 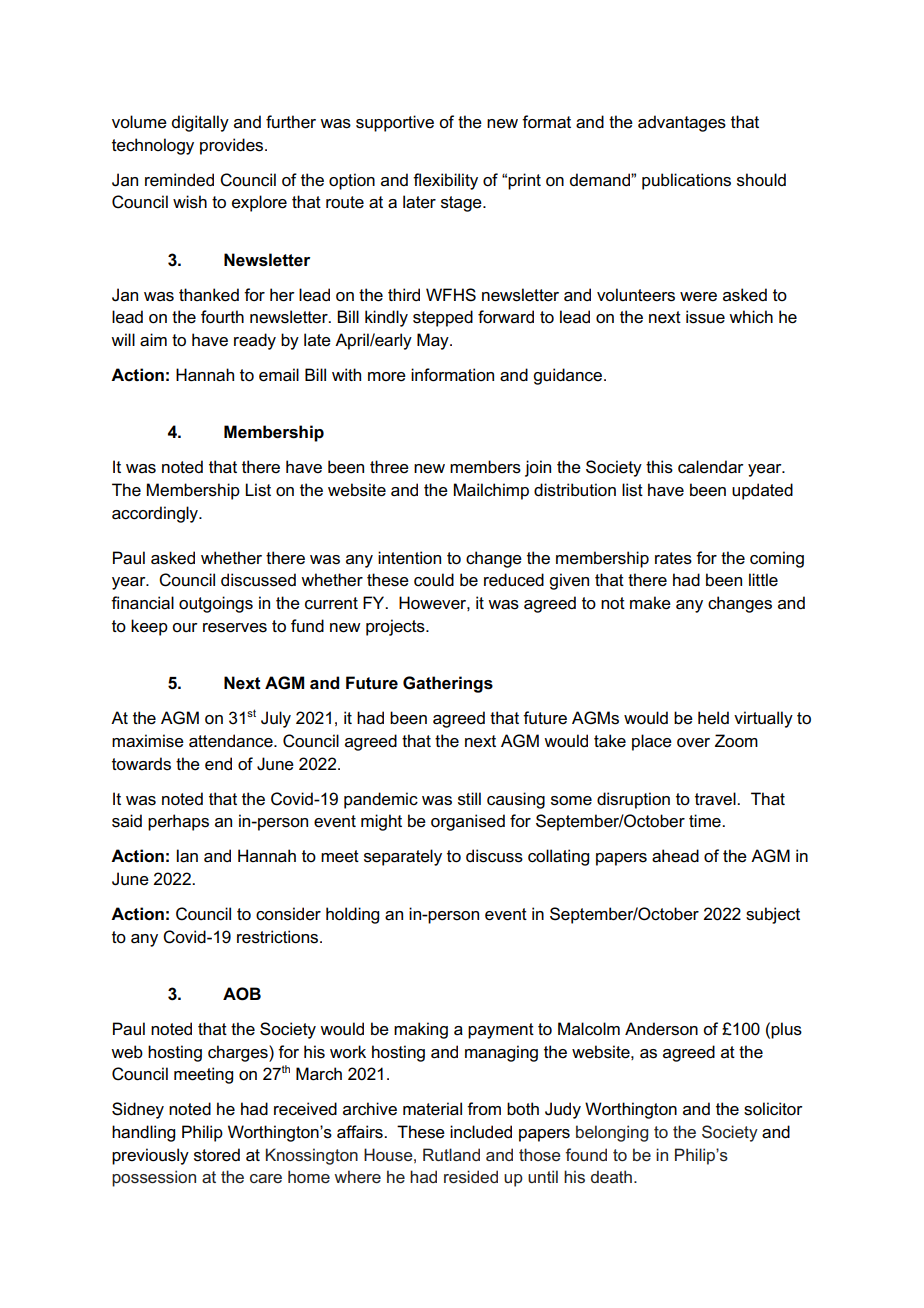 What do you see at coordinates (675, 856) in the document?
I see `ahead` at bounding box center [675, 856].
